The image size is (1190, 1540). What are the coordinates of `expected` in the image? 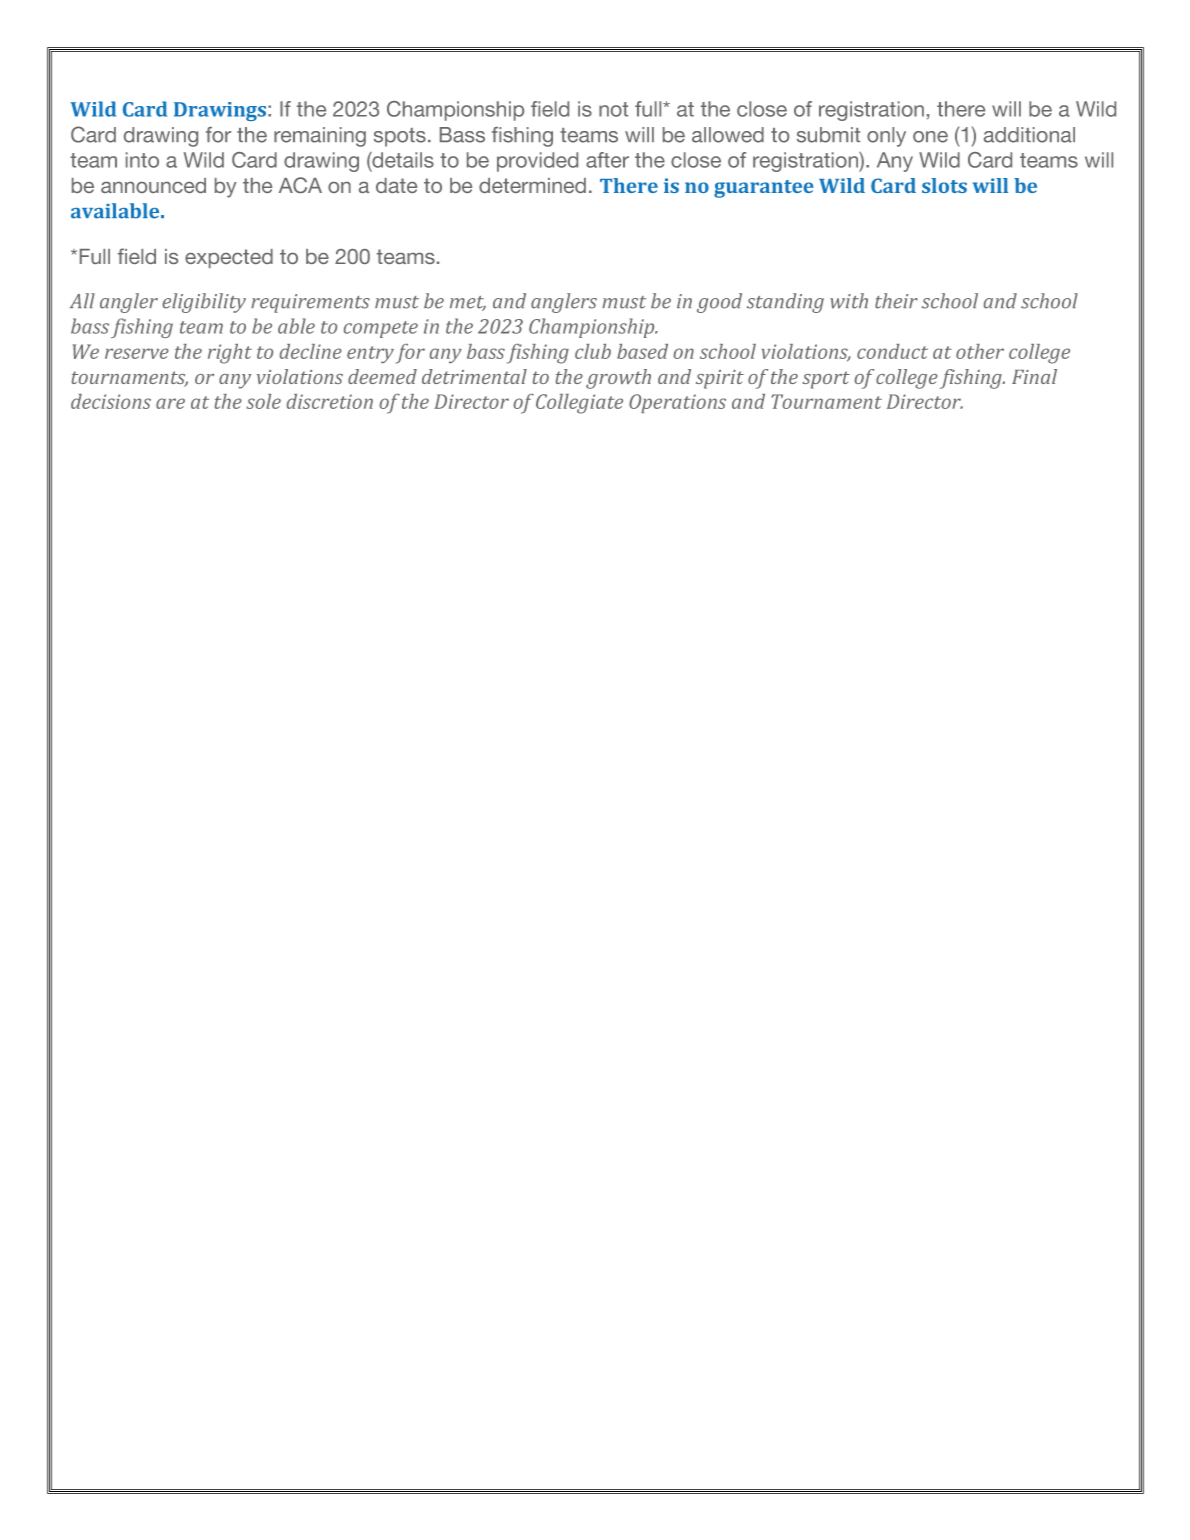 It's located at (229, 258).
